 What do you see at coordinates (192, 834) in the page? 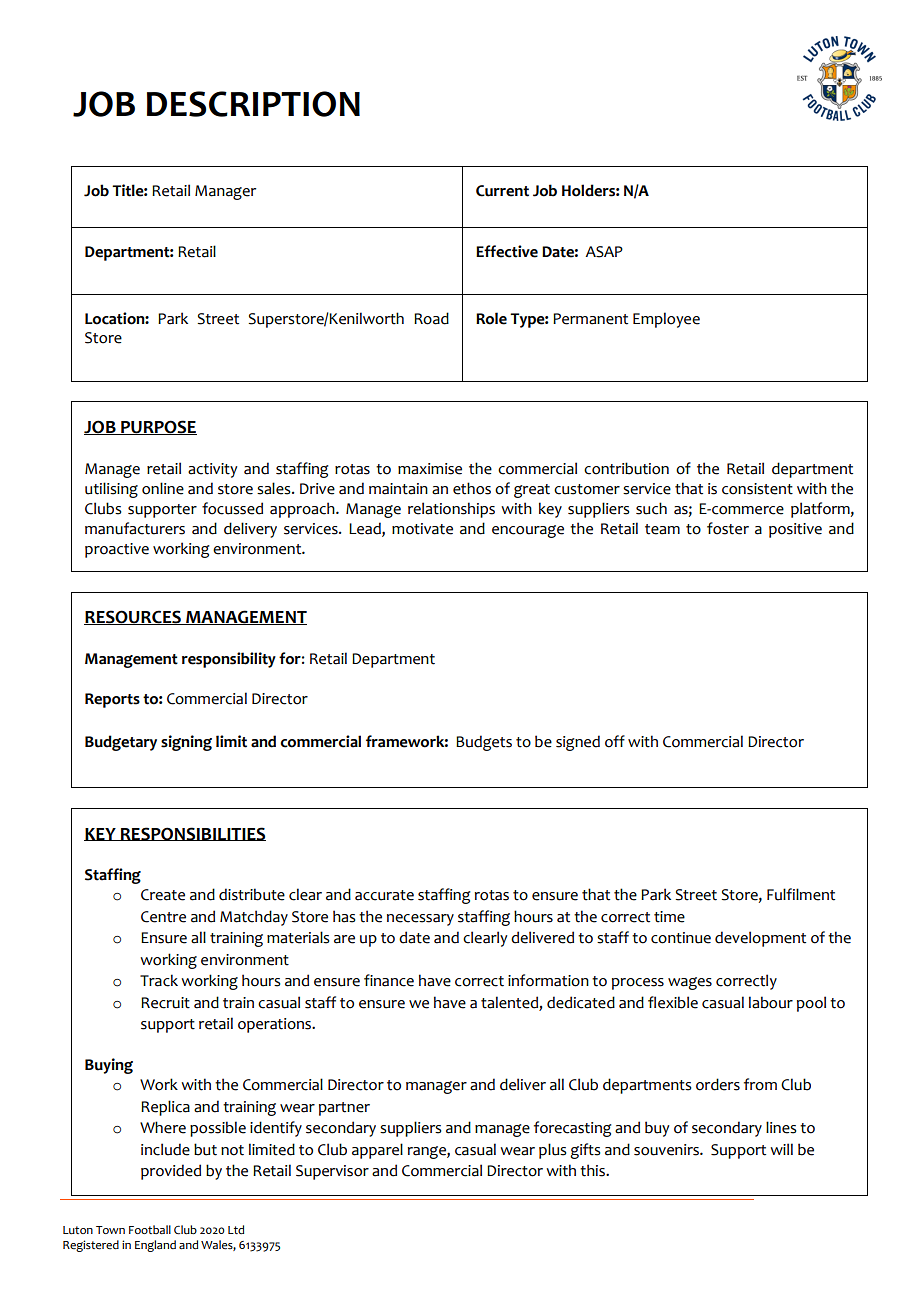
I see `RESPONSIBILITIES` at bounding box center [192, 834].
